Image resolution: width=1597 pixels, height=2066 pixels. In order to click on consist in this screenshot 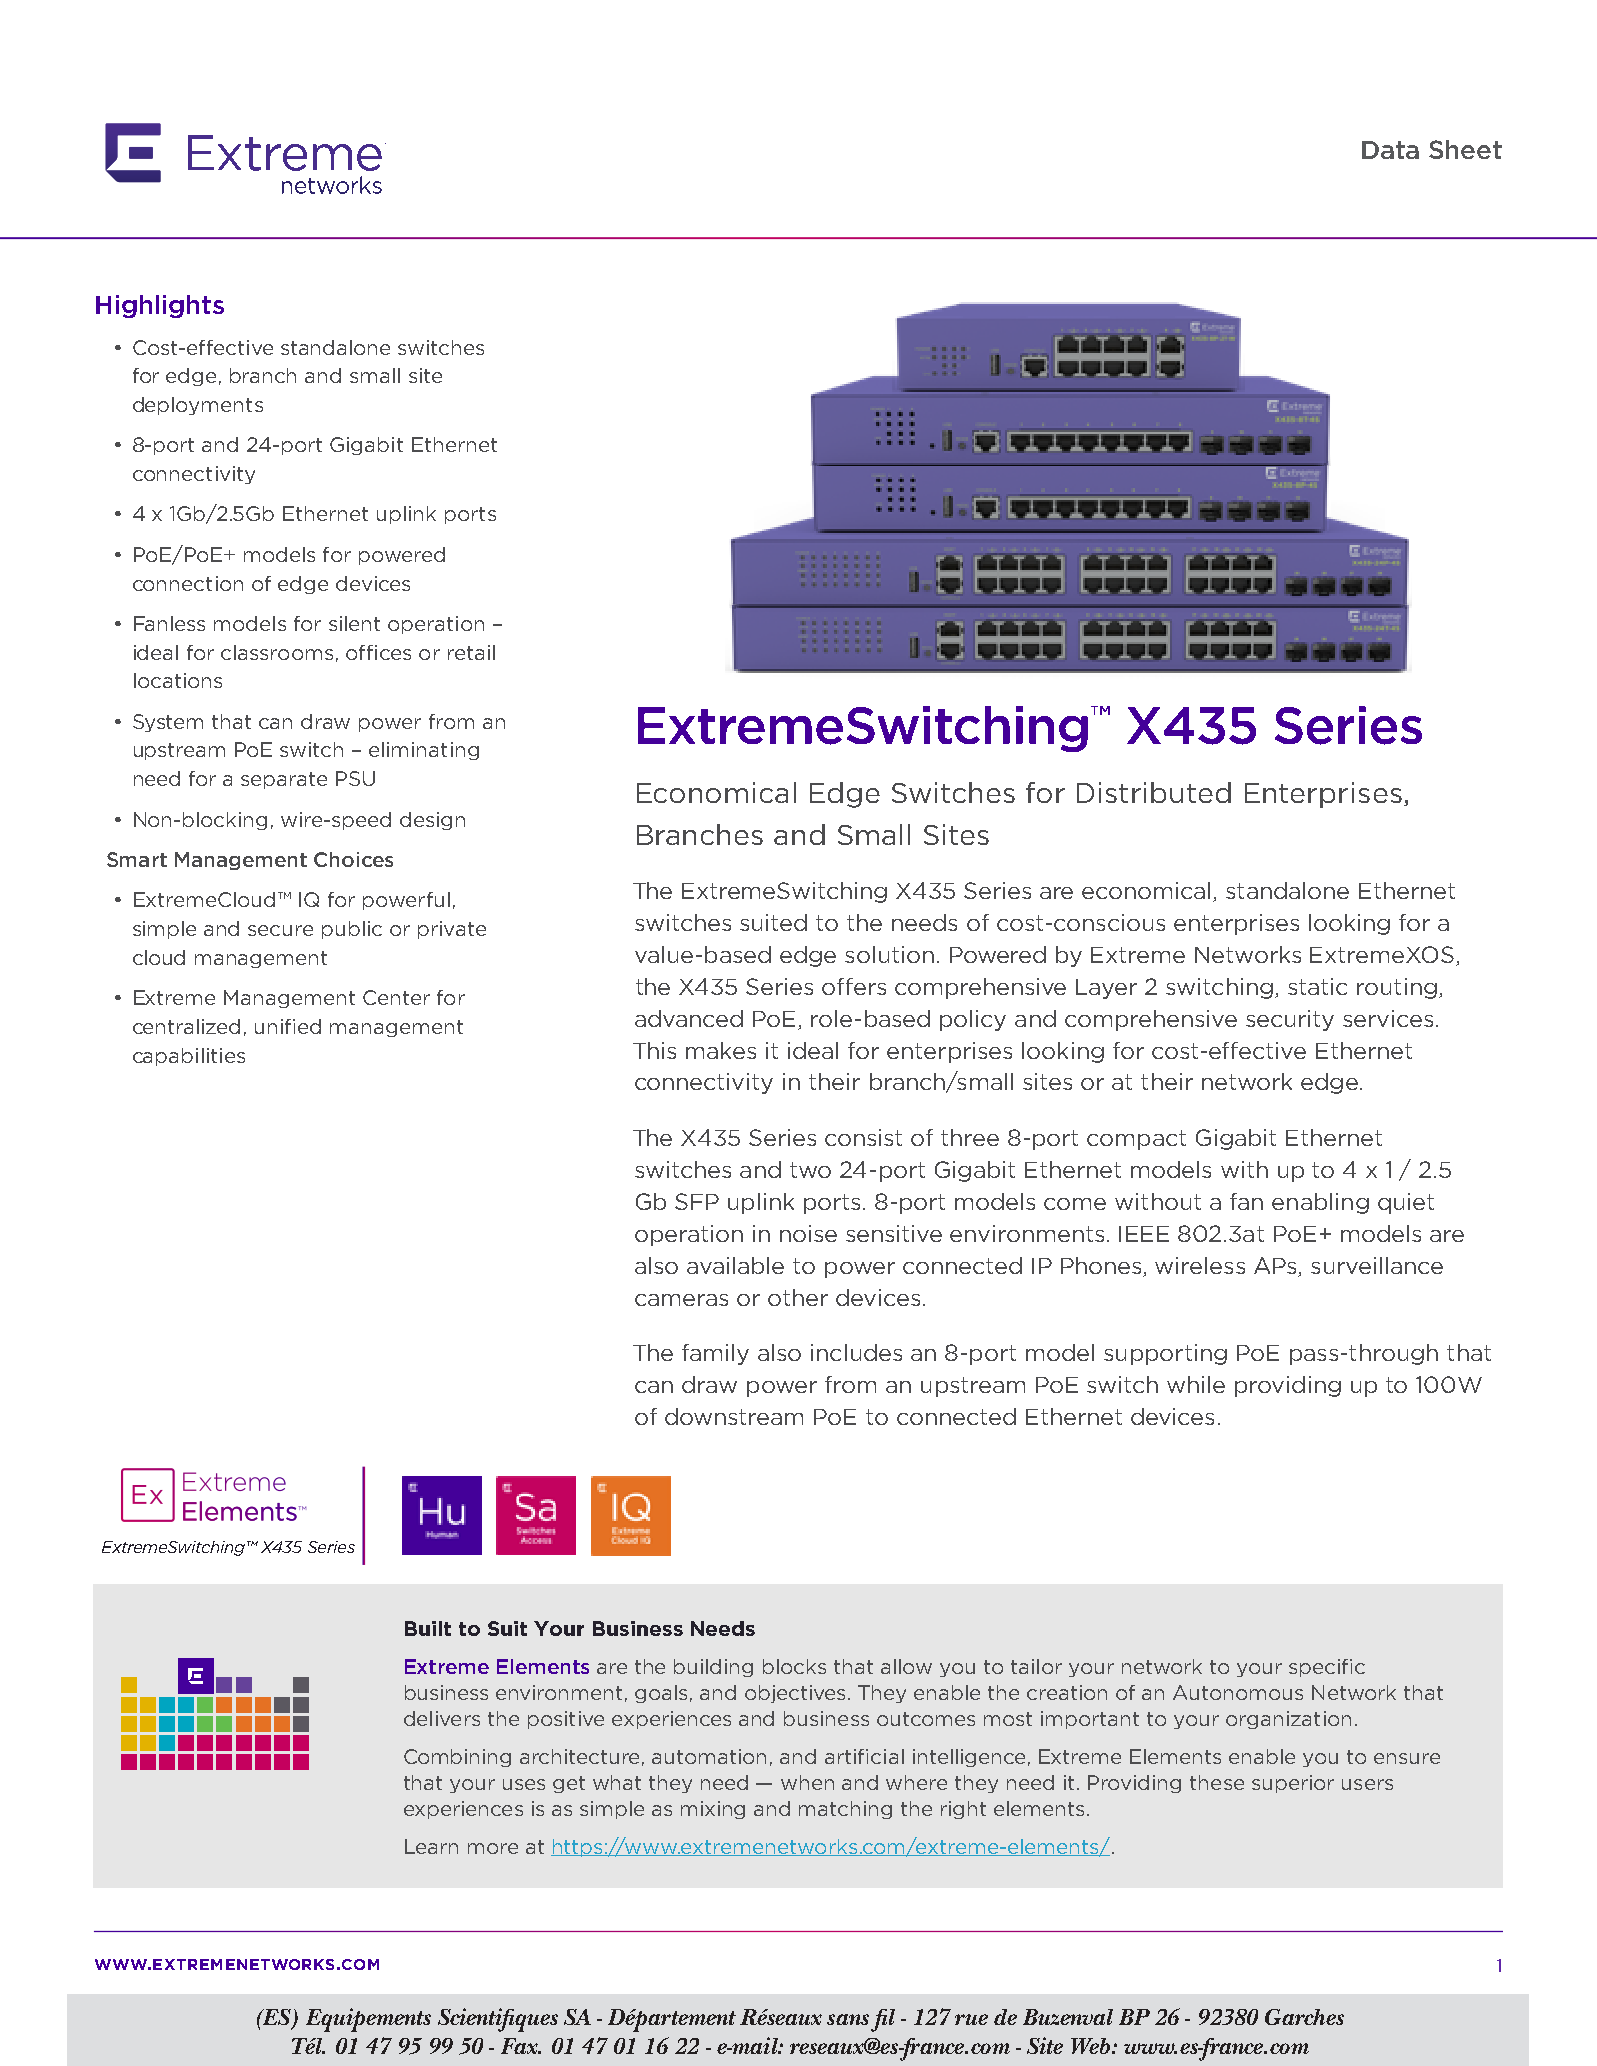, I will do `click(863, 1137)`.
